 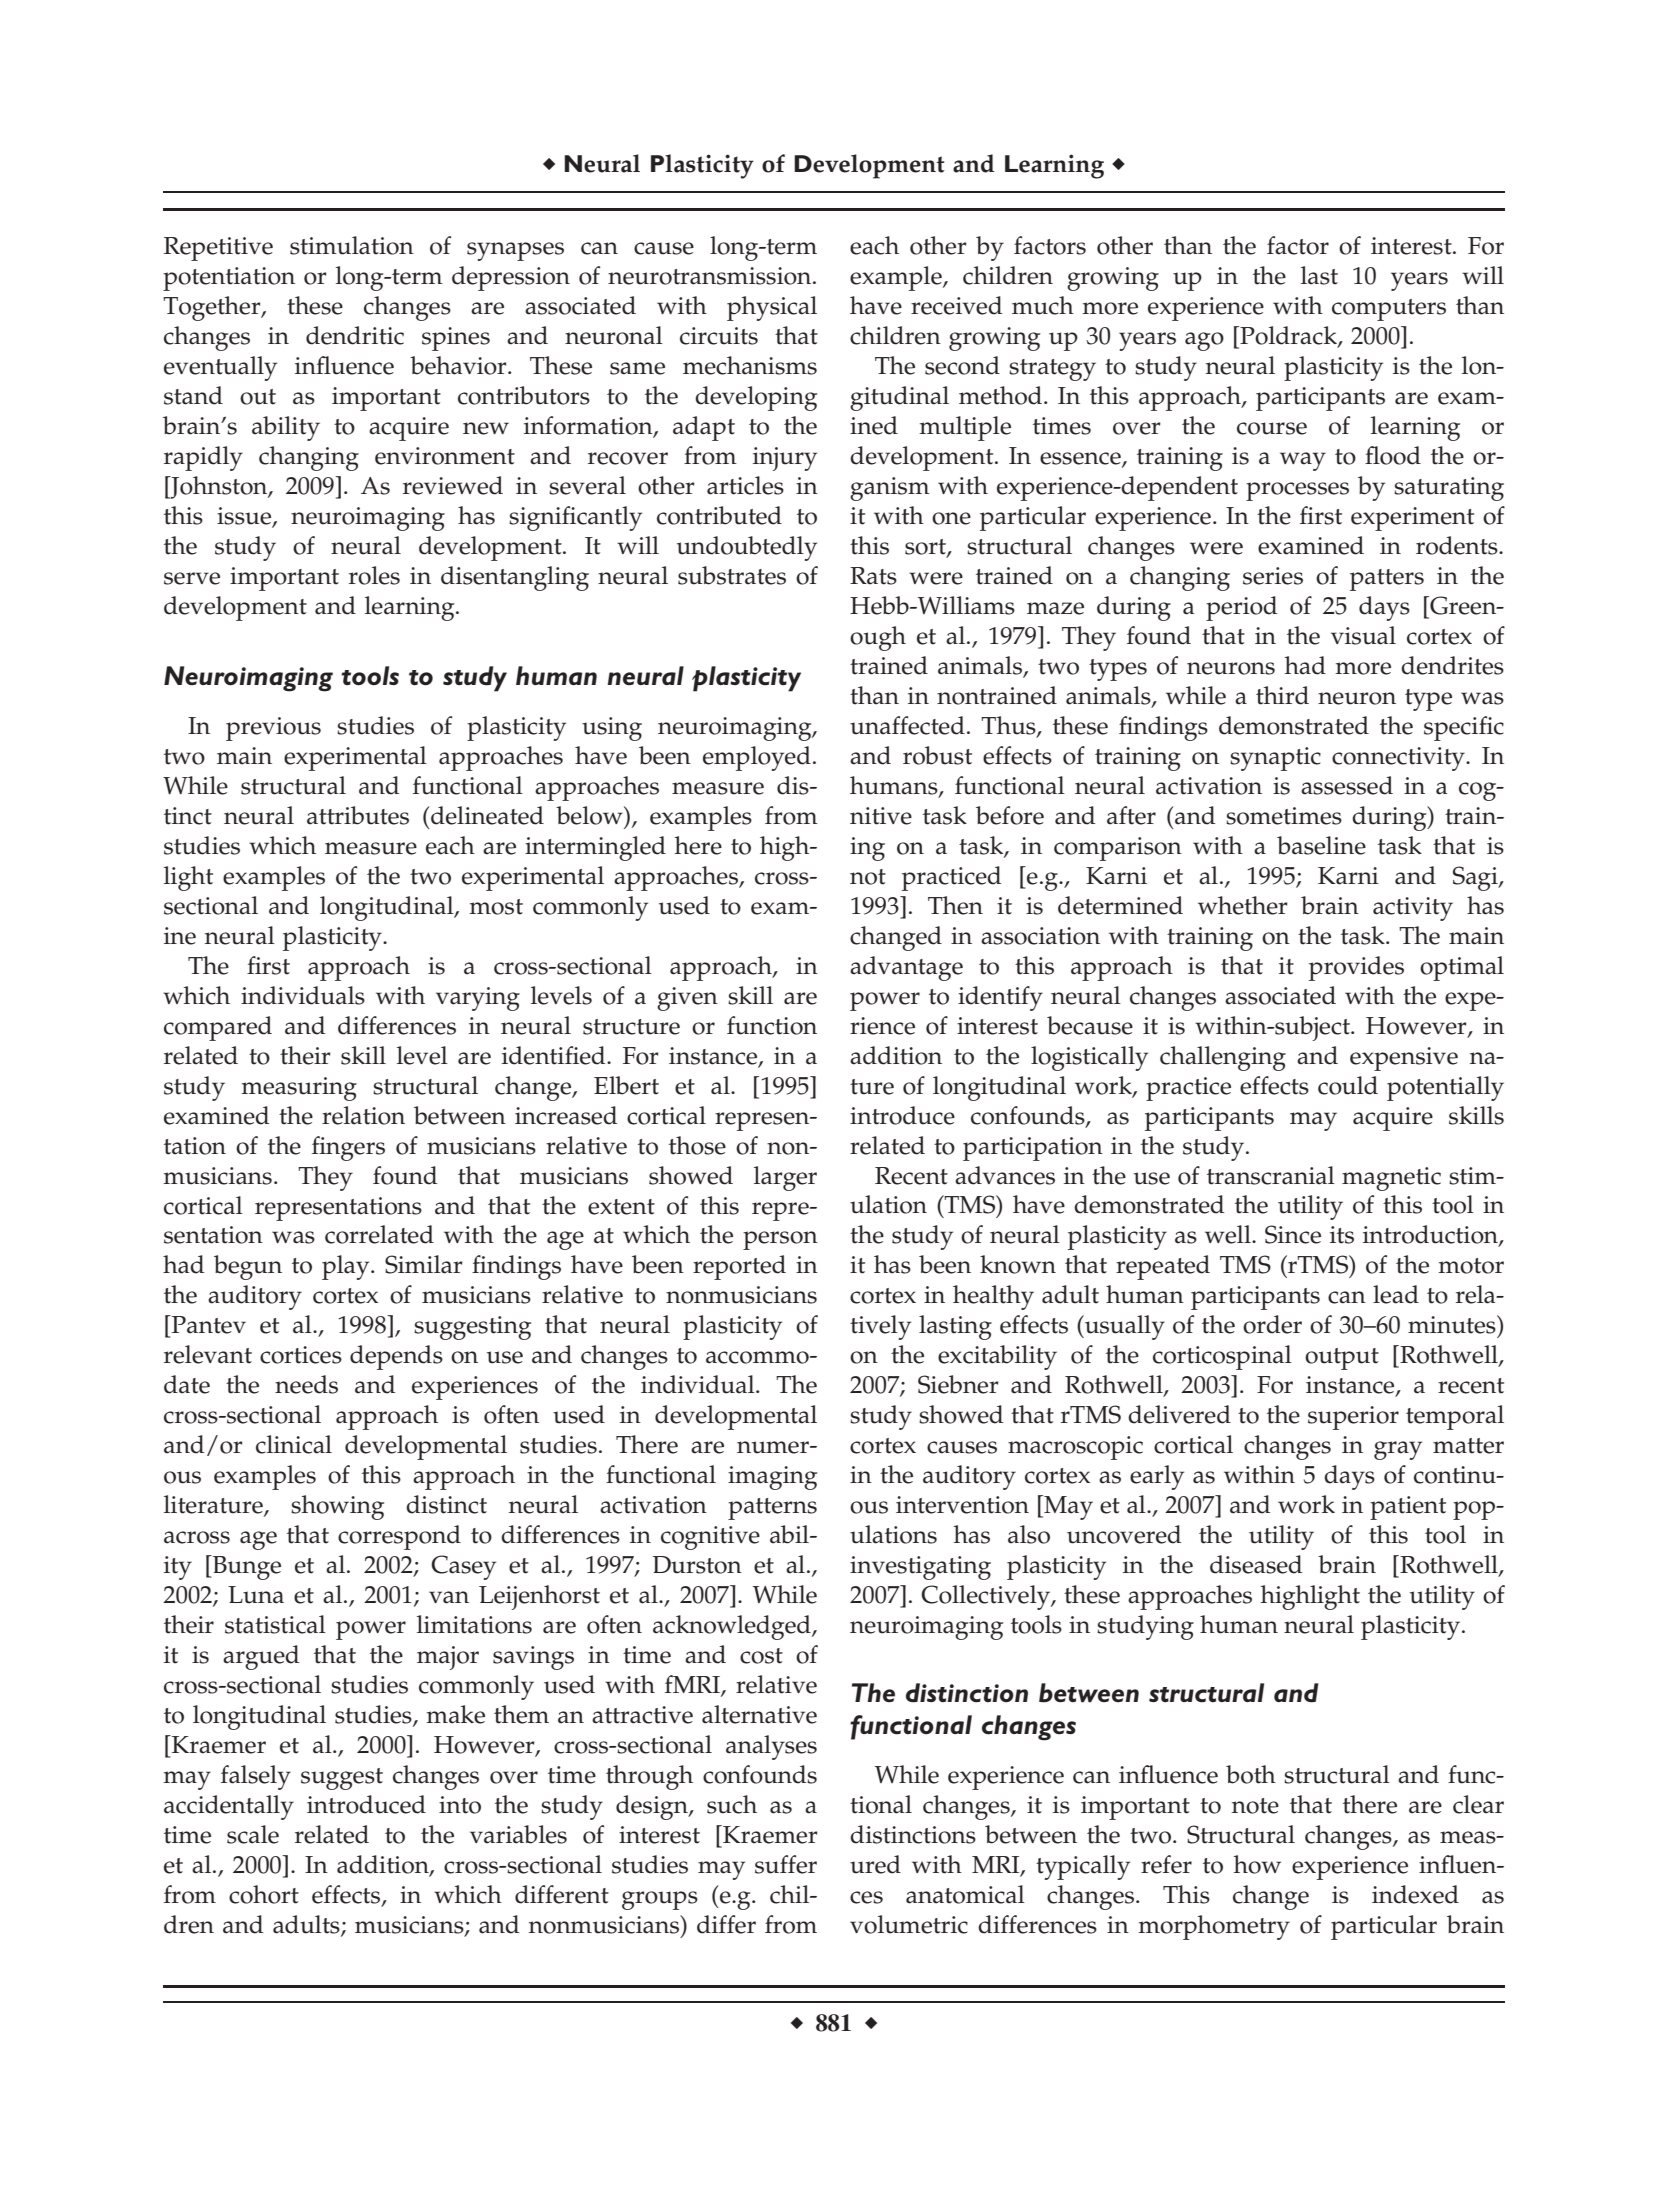 I want to click on cortices, so click(x=301, y=1355).
